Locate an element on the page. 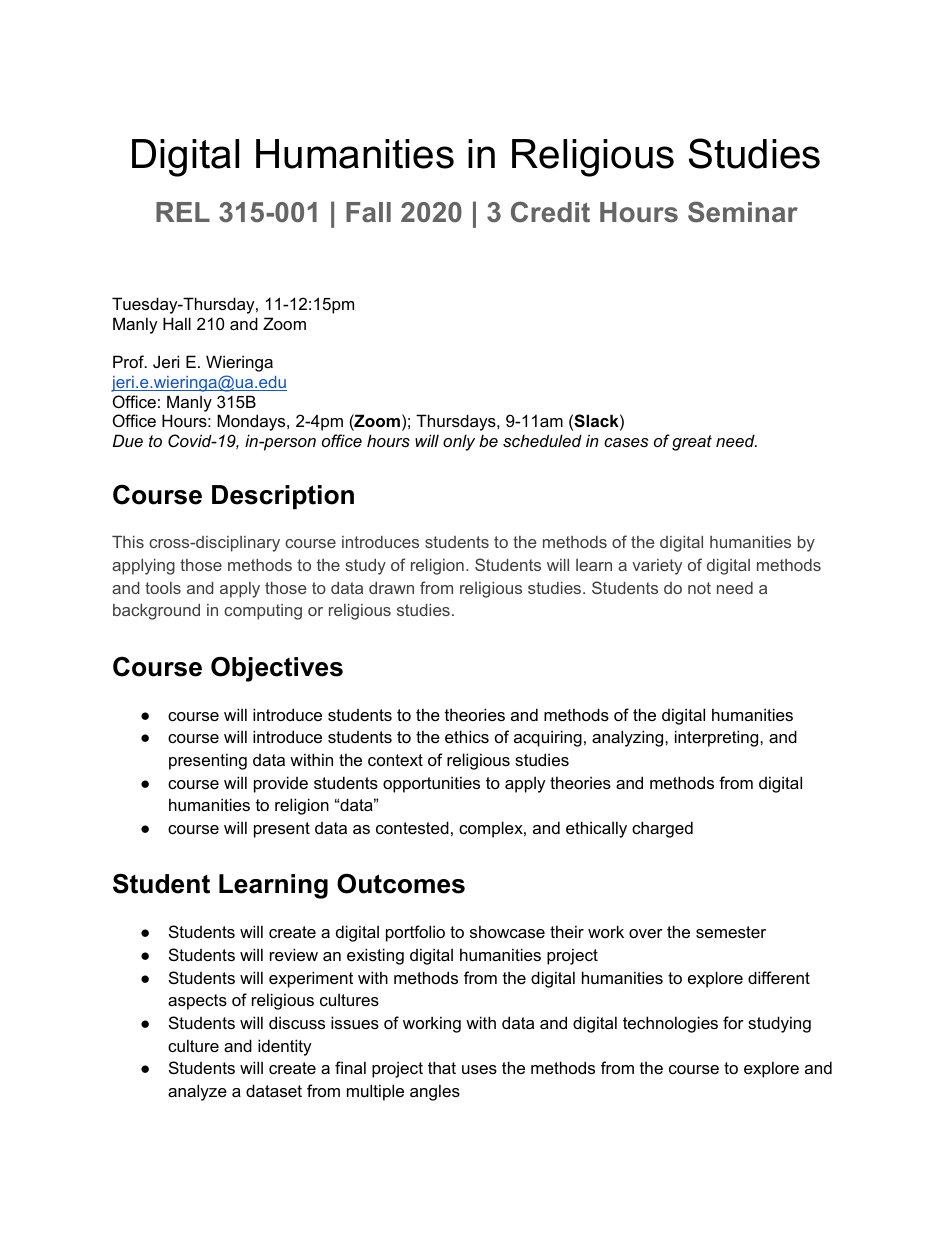 This page has width=952, height=1233. tools is located at coordinates (163, 588).
